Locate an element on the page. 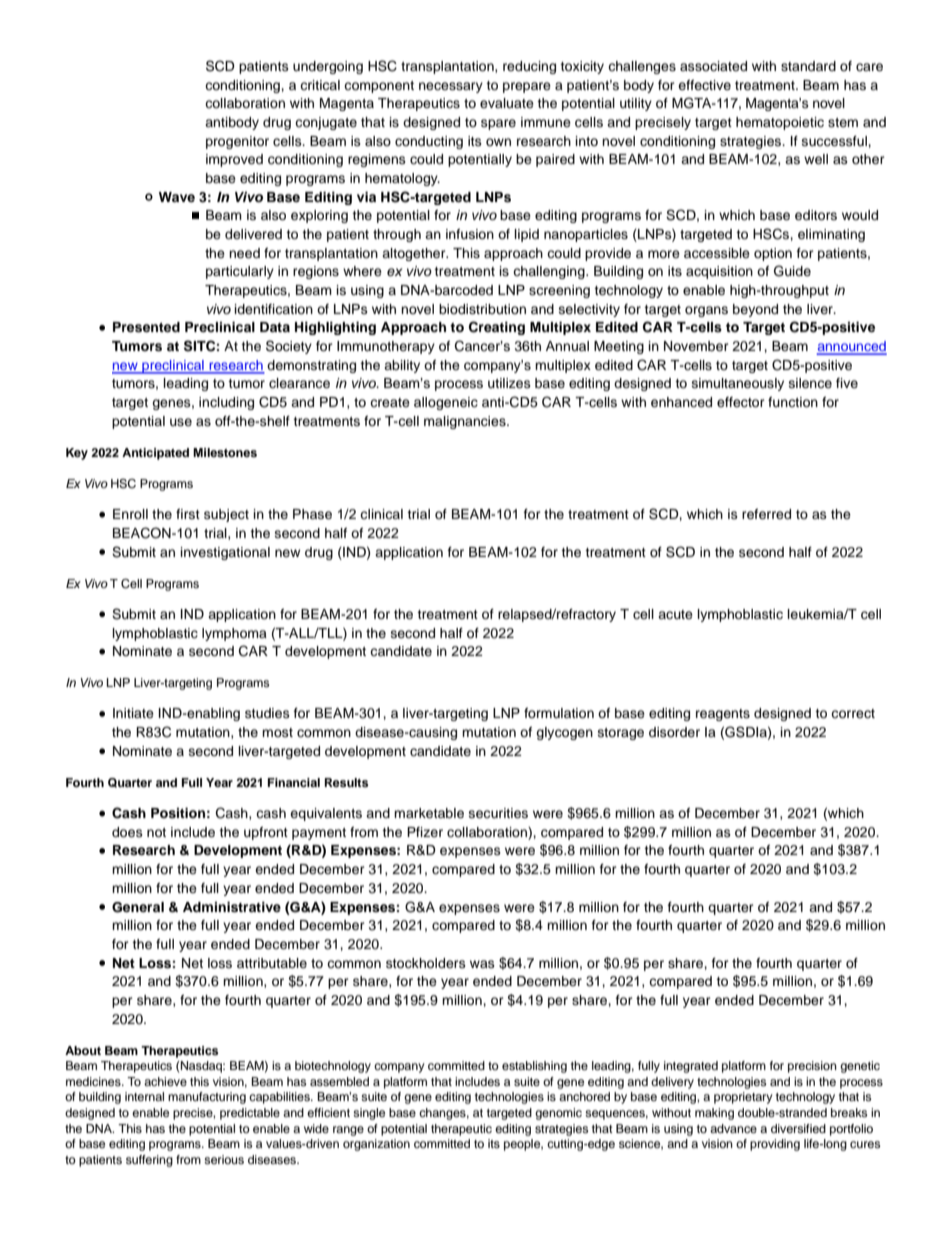 The height and width of the page is (1233, 952). progenitor is located at coordinates (237, 142).
